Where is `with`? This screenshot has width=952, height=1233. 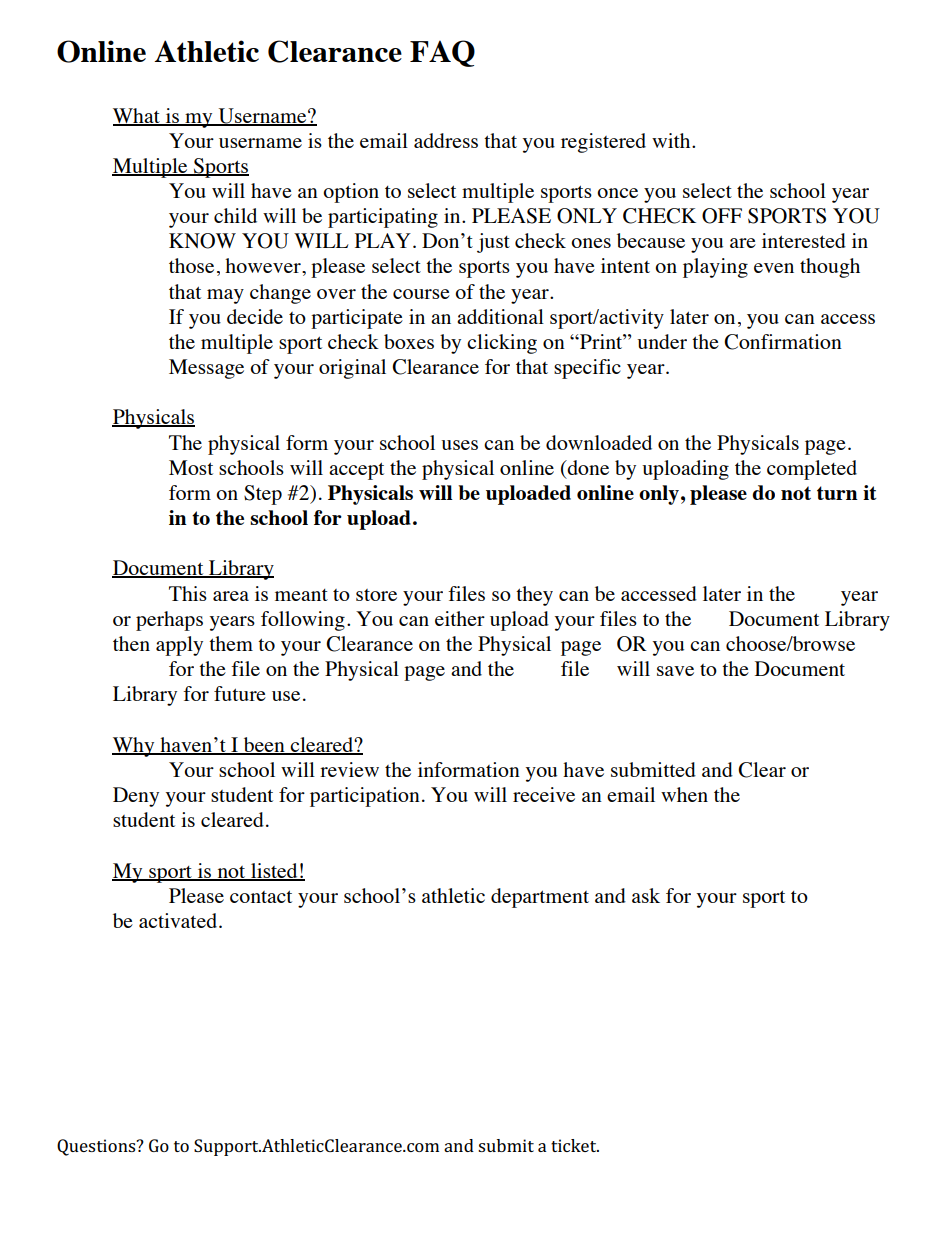 with is located at coordinates (672, 140).
